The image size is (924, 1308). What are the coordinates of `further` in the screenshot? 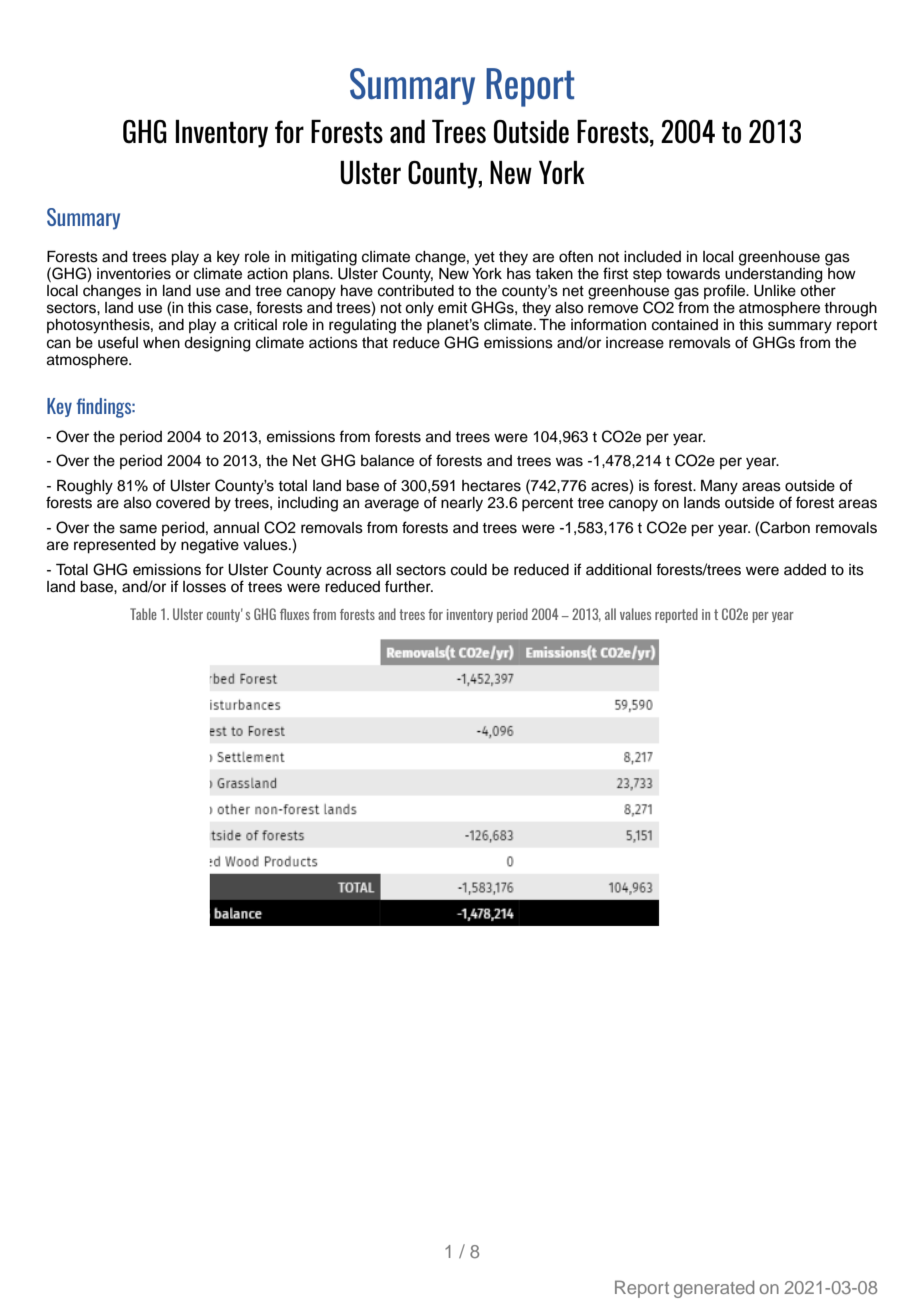 It's located at (409, 586).
